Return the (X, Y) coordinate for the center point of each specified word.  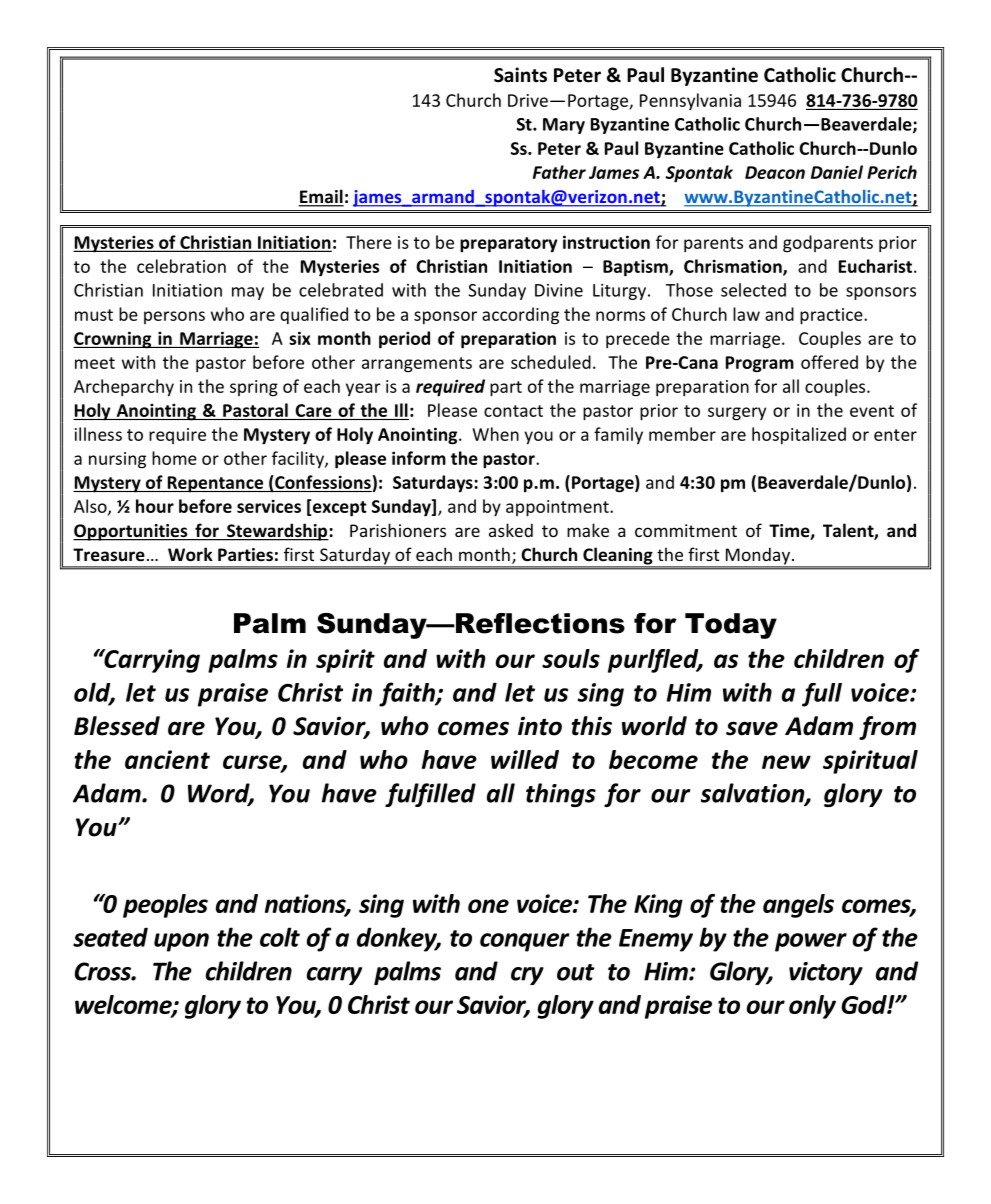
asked (511, 530)
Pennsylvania (690, 101)
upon (181, 942)
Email (321, 197)
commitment (686, 530)
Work (190, 554)
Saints (520, 75)
